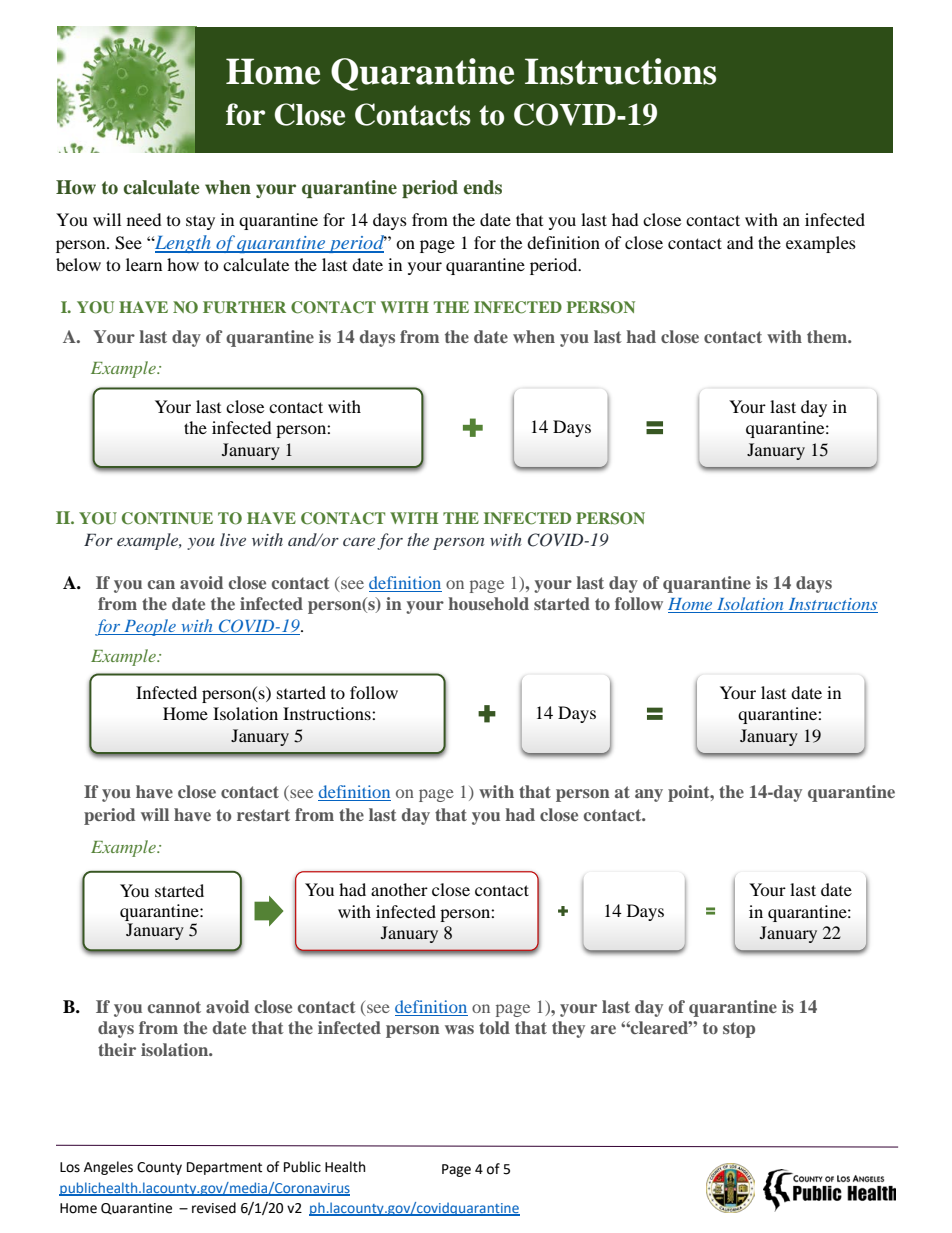  Describe the element at coordinates (359, 542) in the image. I see `care` at that location.
